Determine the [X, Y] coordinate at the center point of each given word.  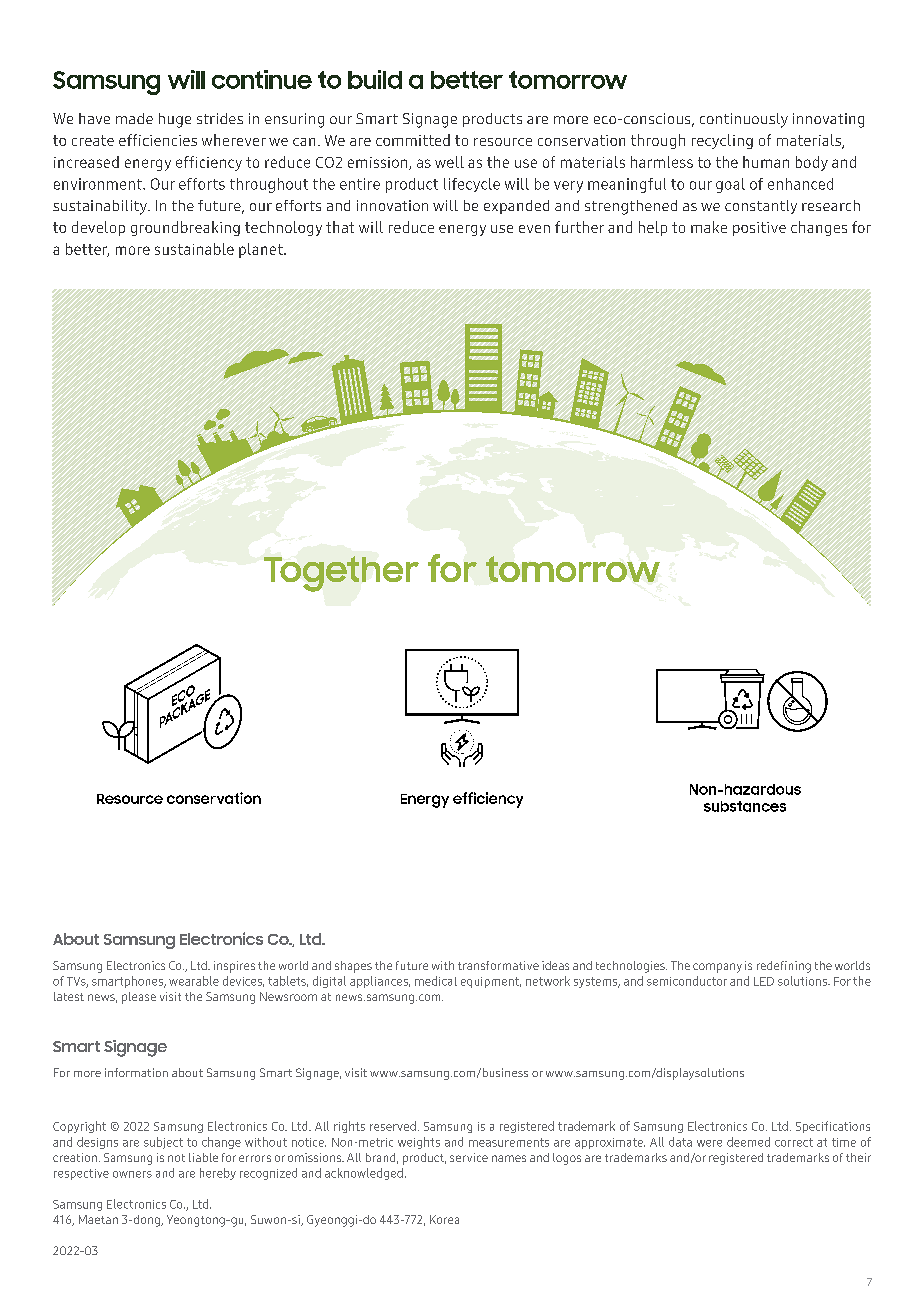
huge [175, 120]
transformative [498, 965]
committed [413, 140]
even [534, 229]
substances [745, 806]
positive [759, 229]
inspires [234, 967]
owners [132, 1174]
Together [341, 574]
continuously [744, 120]
